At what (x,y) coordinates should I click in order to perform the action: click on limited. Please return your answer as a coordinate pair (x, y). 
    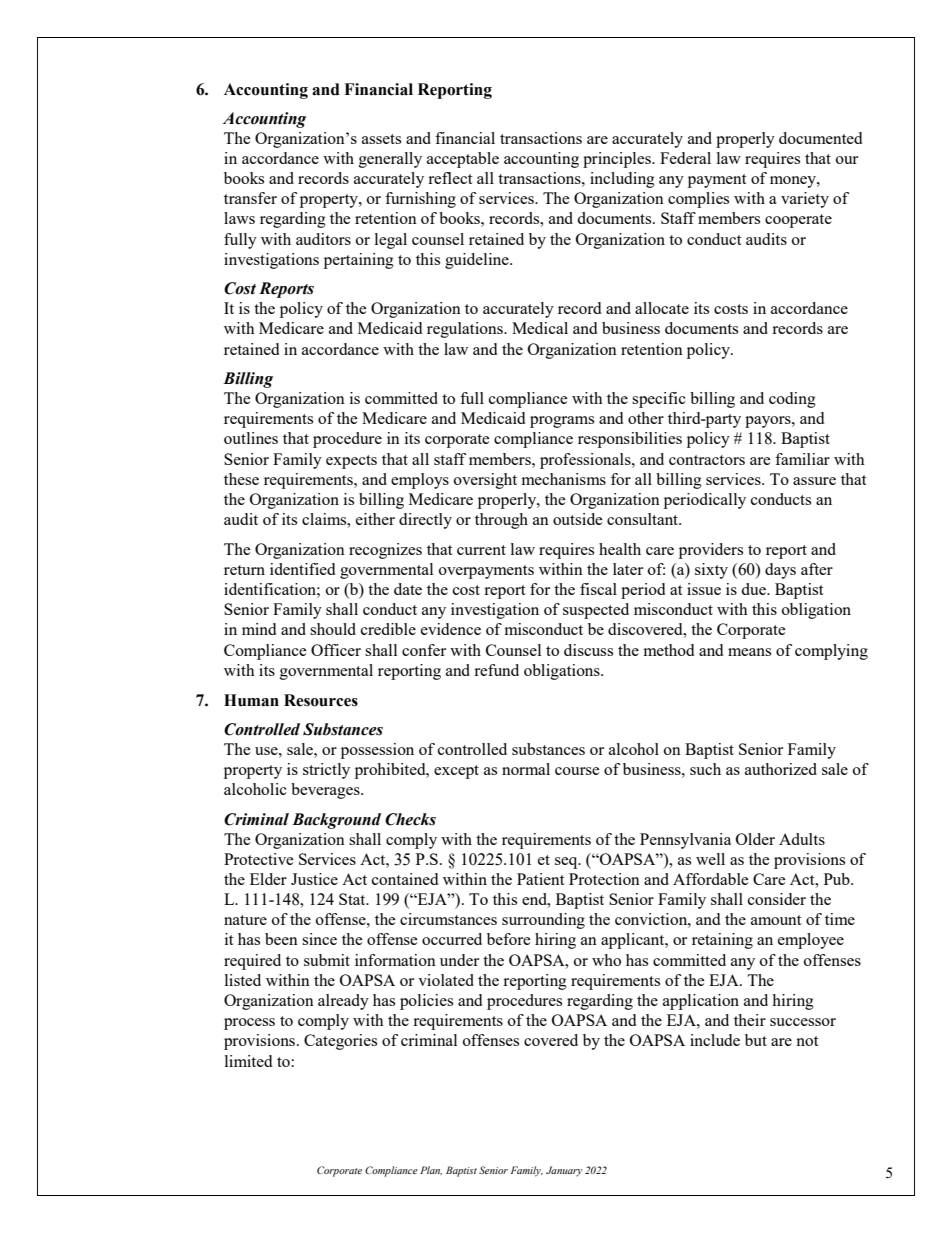
    Looking at the image, I should click on (248, 1061).
